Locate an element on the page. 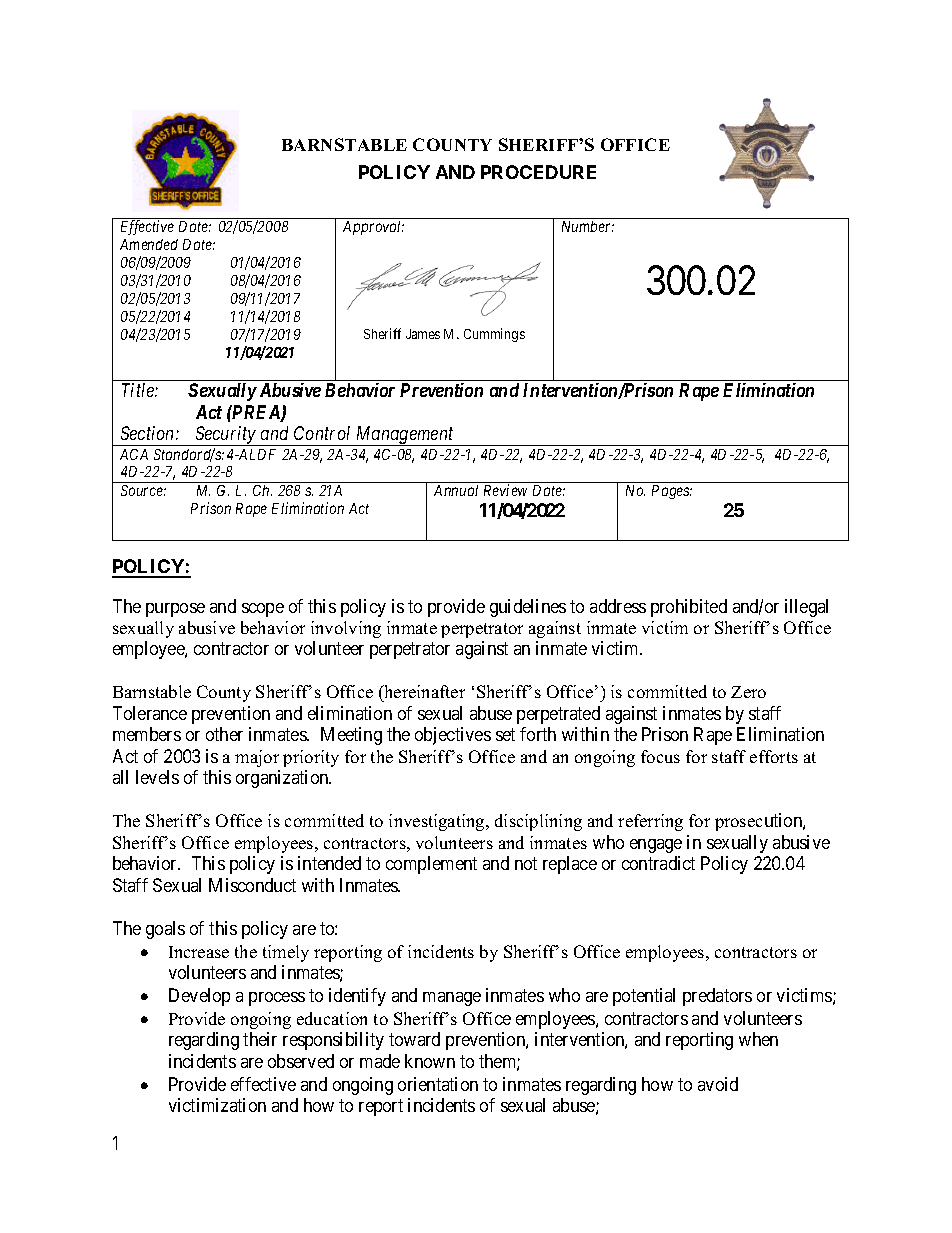  their is located at coordinates (260, 1039).
